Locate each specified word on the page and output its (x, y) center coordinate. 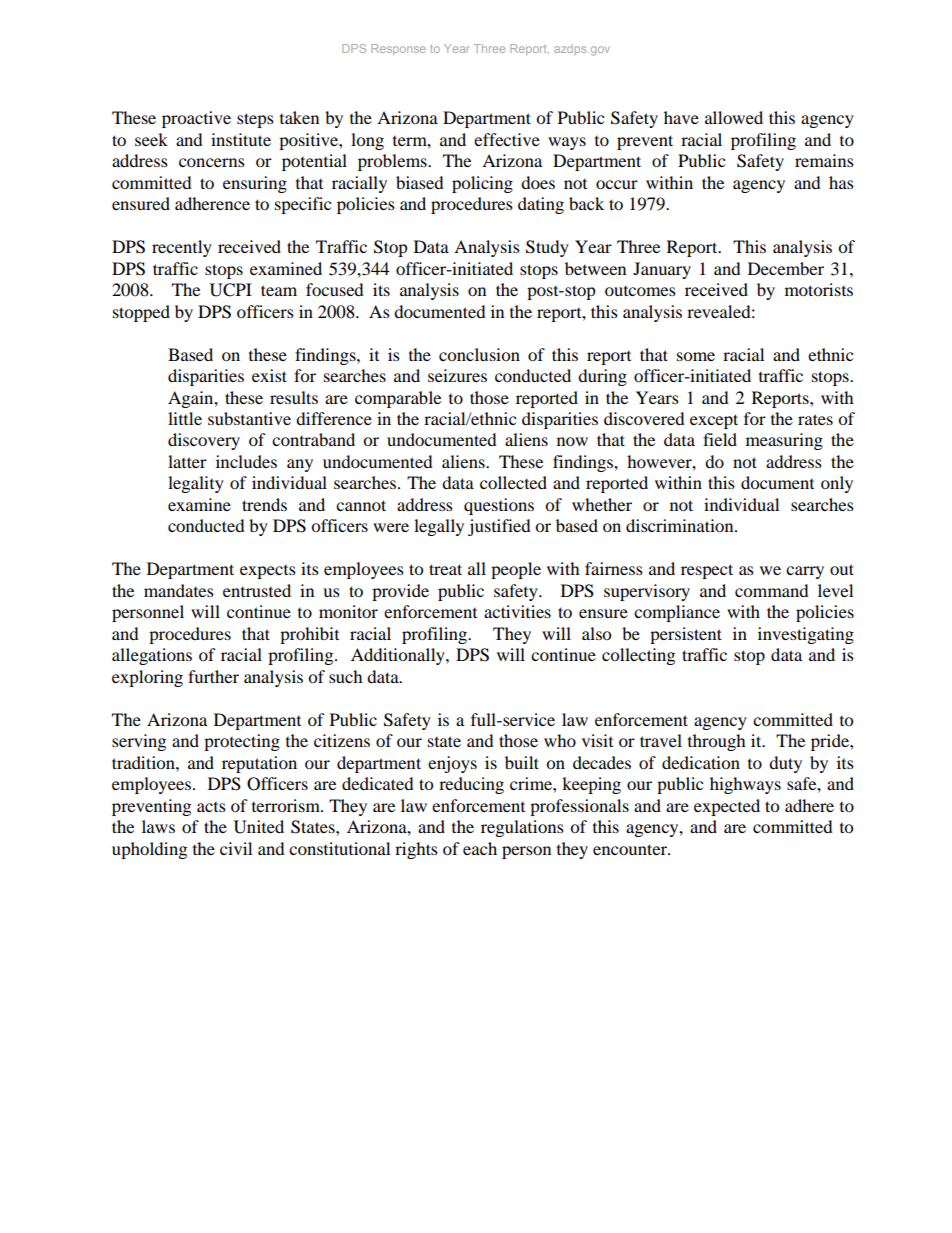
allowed (734, 117)
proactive (196, 119)
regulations (522, 828)
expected (727, 807)
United (259, 827)
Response (398, 49)
